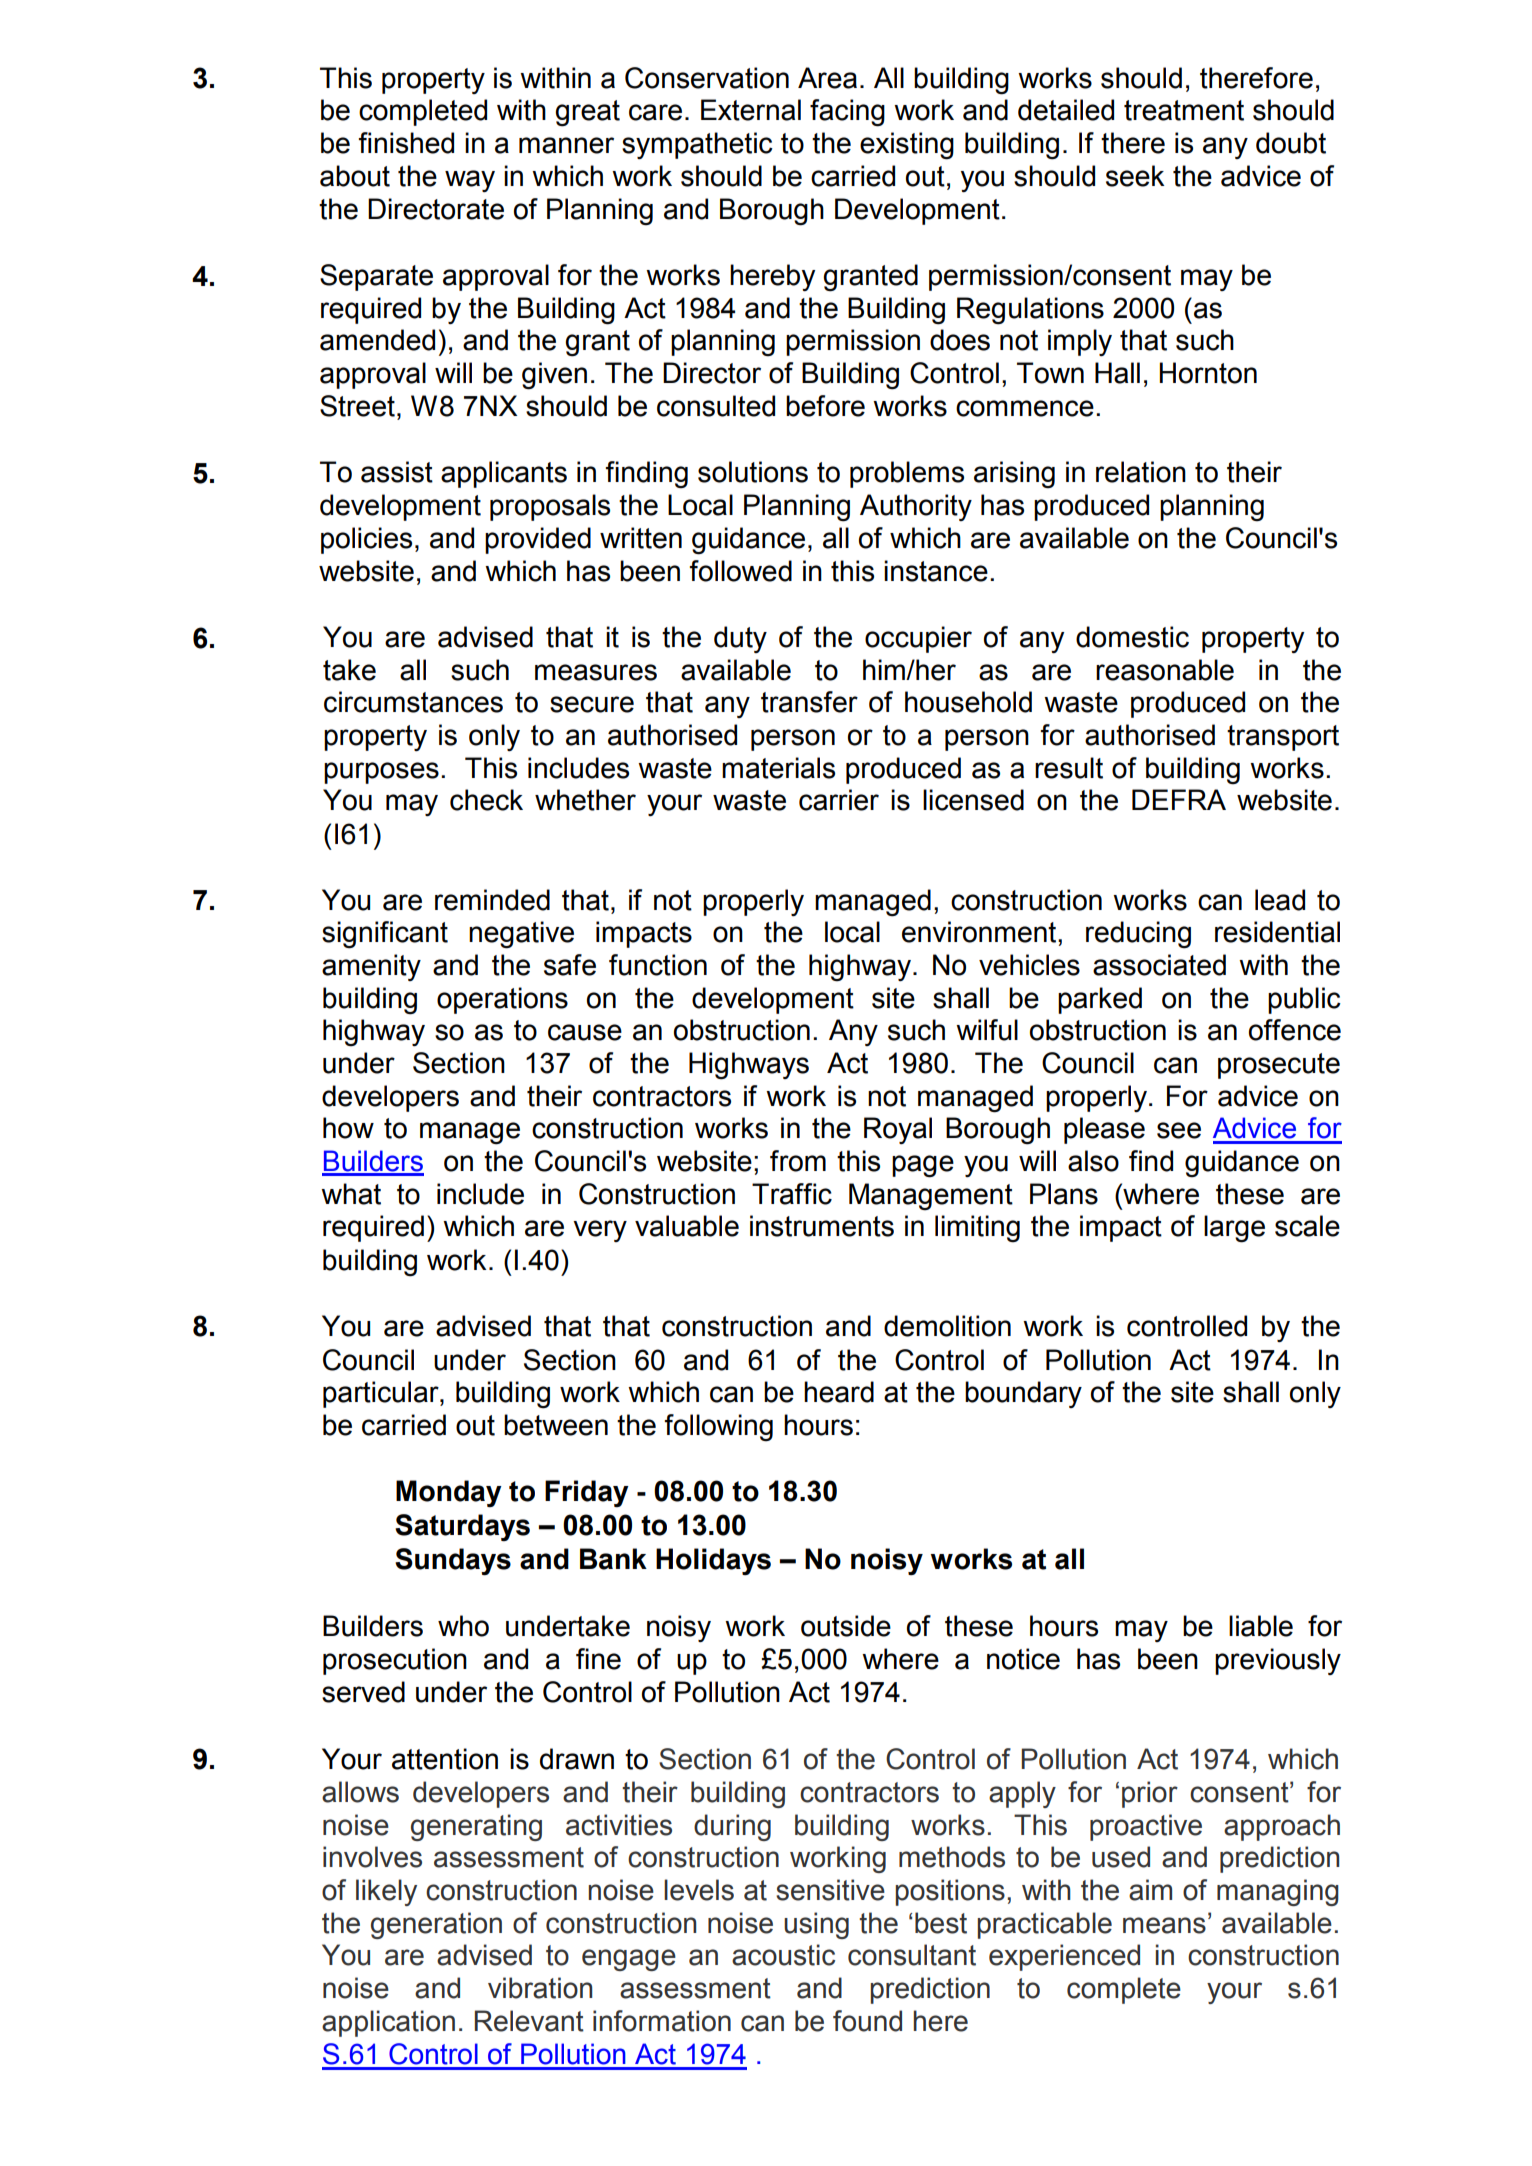  I want to click on facing, so click(847, 113).
